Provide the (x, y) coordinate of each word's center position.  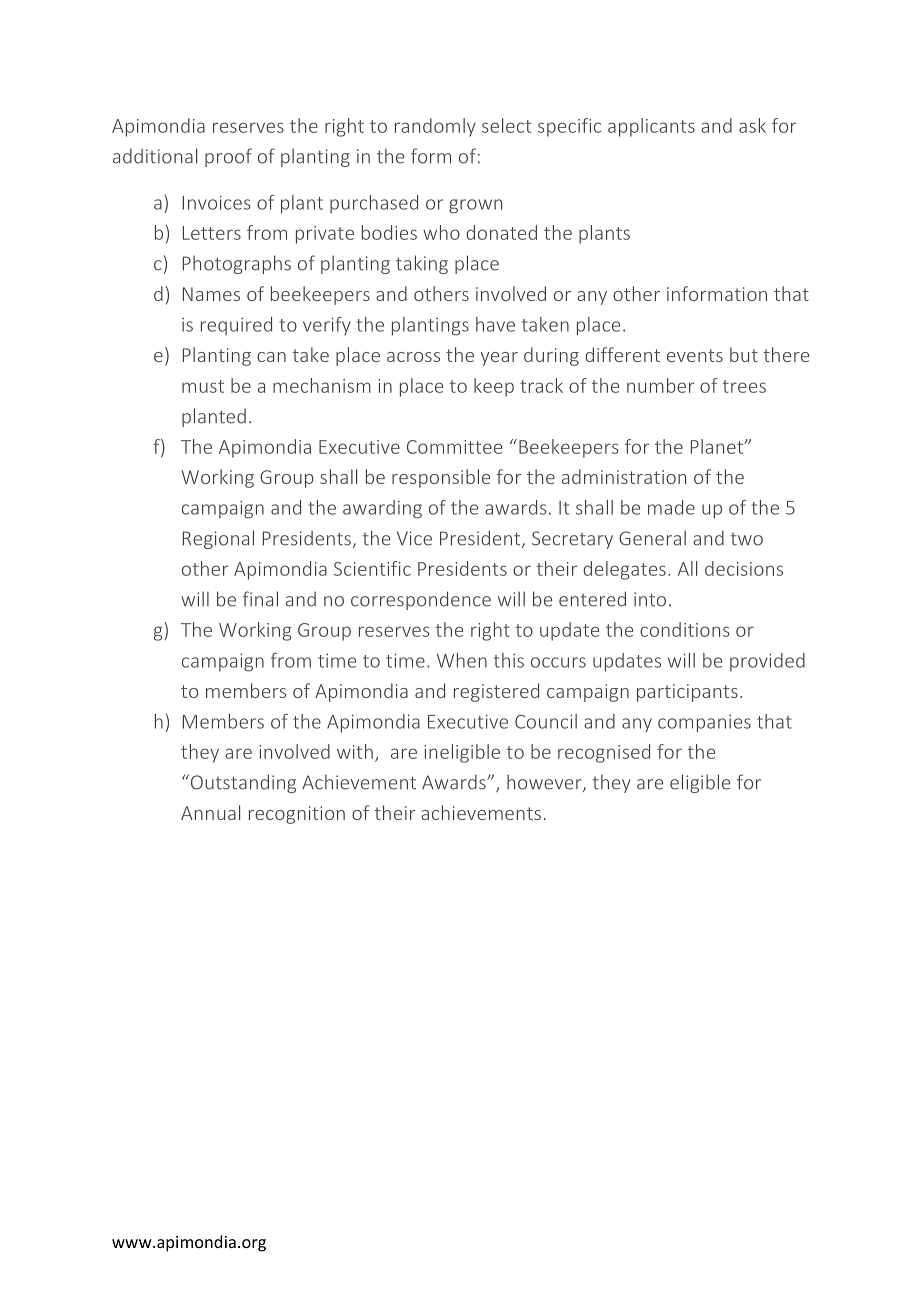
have (495, 324)
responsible (441, 478)
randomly (435, 127)
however (545, 783)
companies (704, 724)
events (695, 355)
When (462, 660)
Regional (218, 539)
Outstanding (242, 783)
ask (752, 125)
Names (211, 294)
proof (228, 157)
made (671, 507)
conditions (684, 629)
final (260, 599)
